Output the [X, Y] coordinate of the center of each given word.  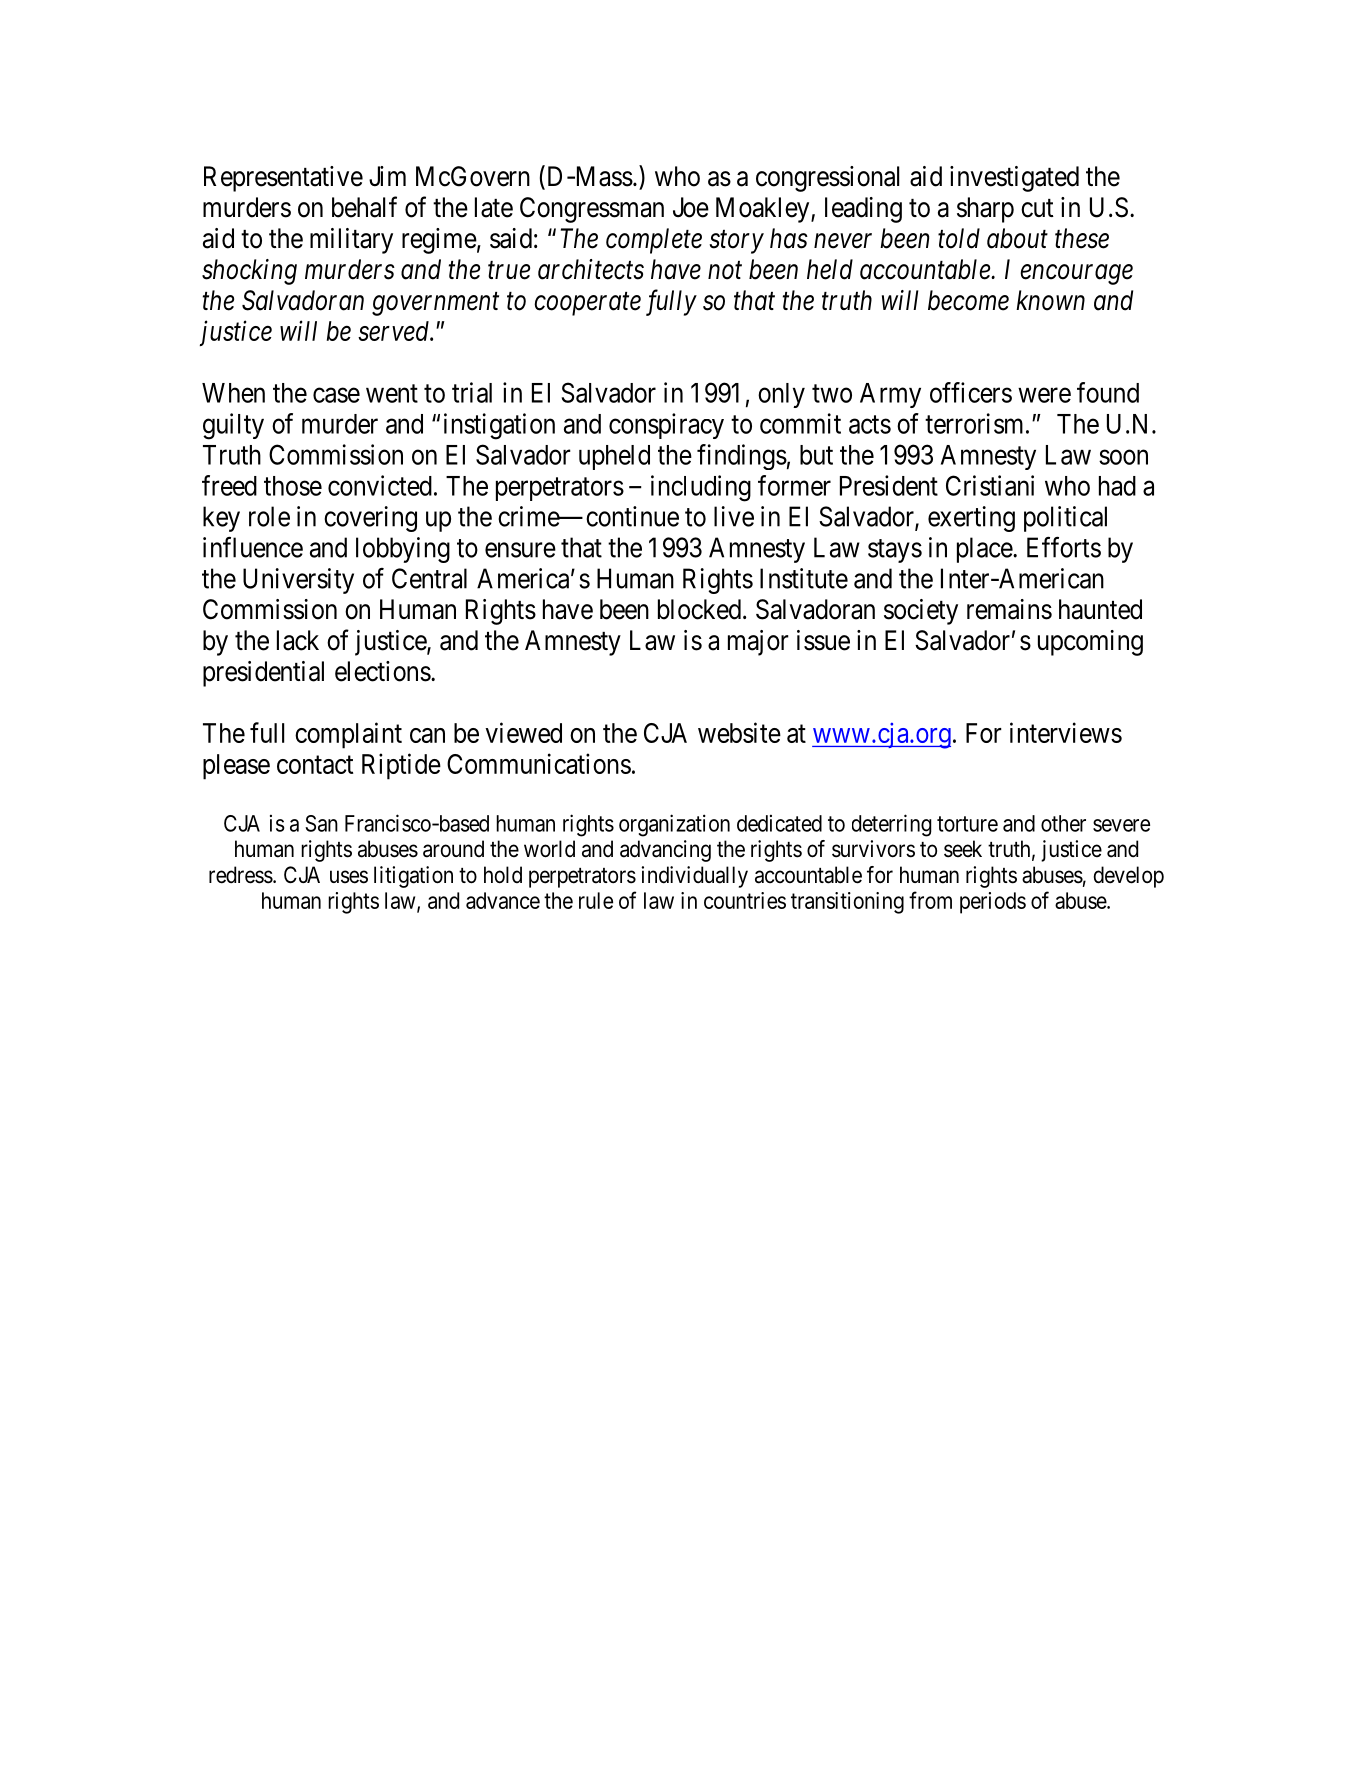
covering [370, 519]
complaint [348, 735]
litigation [413, 877]
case [336, 395]
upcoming [1090, 643]
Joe [691, 207]
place [985, 550]
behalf [364, 207]
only [781, 395]
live [734, 516]
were [1044, 395]
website [739, 732]
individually [694, 877]
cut [1037, 208]
